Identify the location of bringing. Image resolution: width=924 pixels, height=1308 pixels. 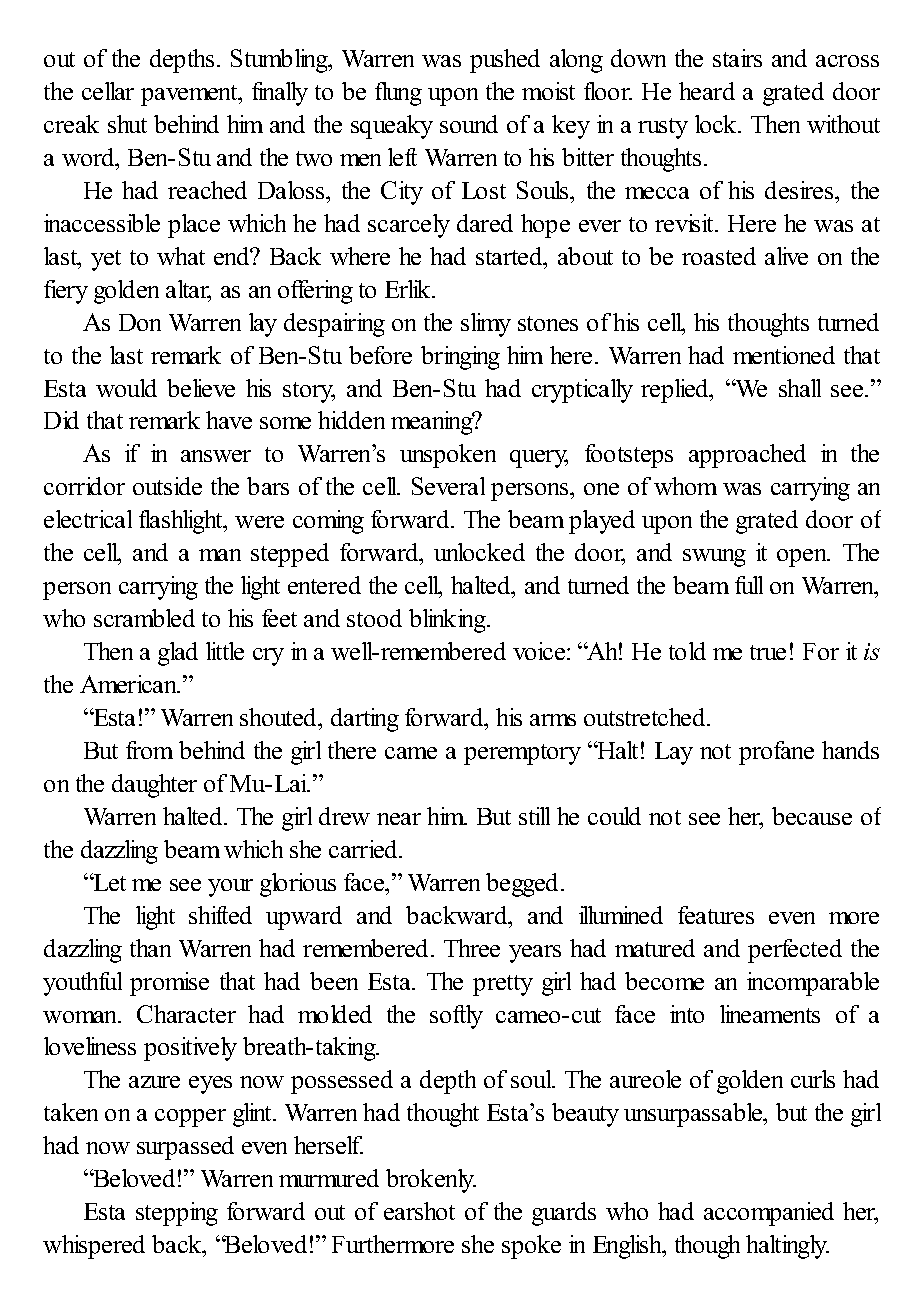
(460, 358).
